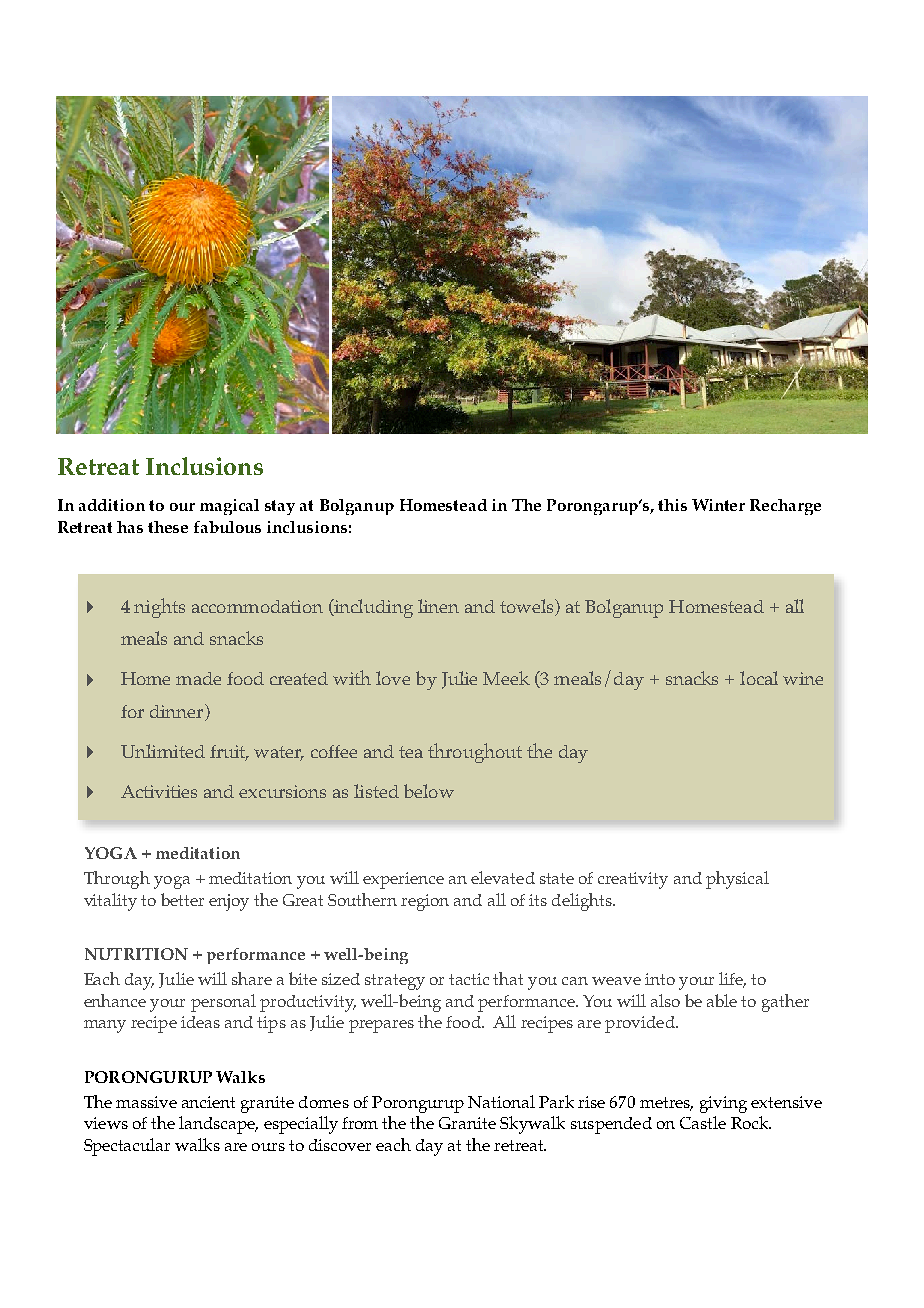 The height and width of the image is (1308, 924). I want to click on below, so click(429, 791).
